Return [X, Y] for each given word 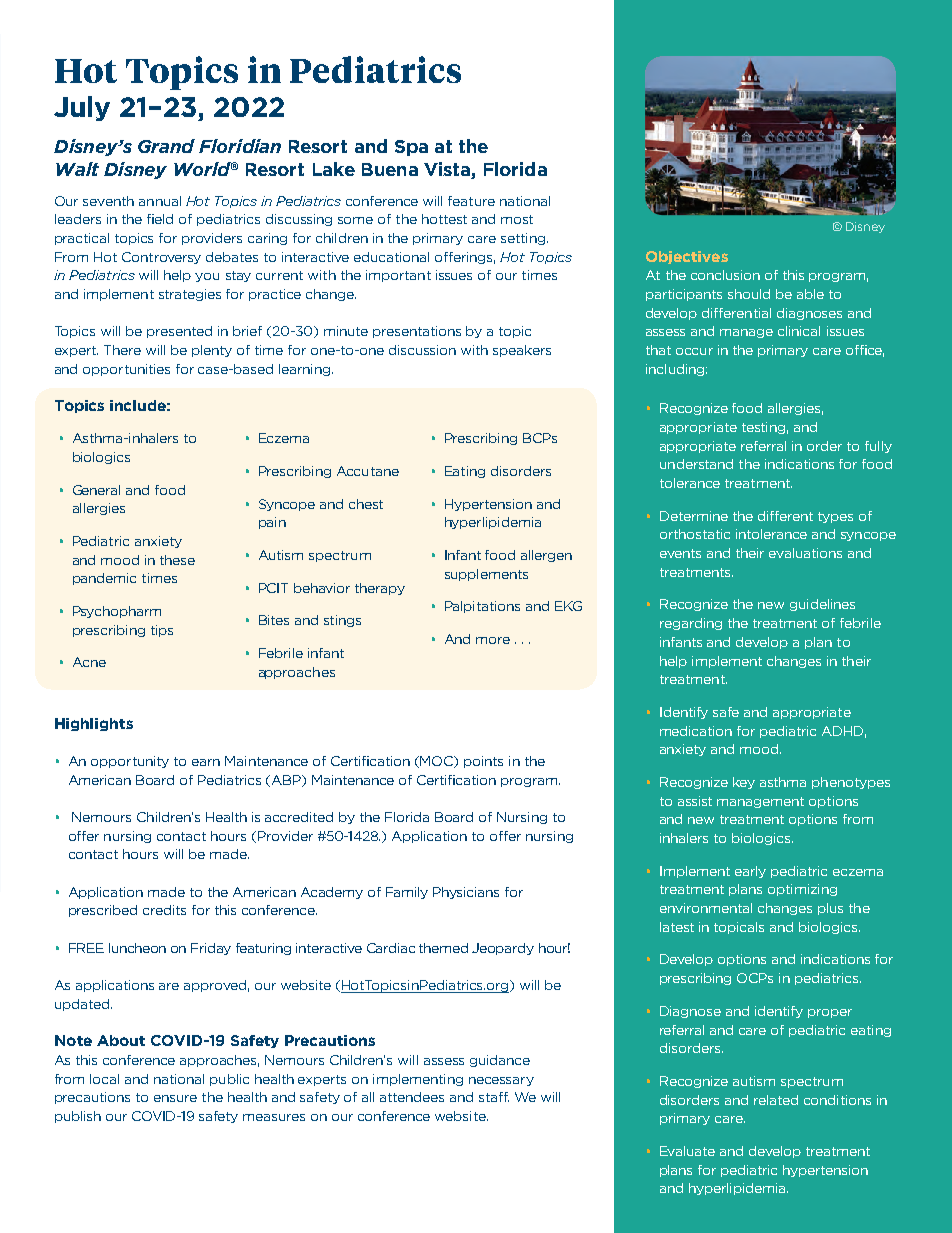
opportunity [130, 762]
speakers [522, 351]
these [177, 560]
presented [179, 332]
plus [830, 909]
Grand [166, 146]
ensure [175, 1098]
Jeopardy [503, 949]
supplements [486, 575]
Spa [411, 148]
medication [696, 731]
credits [164, 910]
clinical [799, 331]
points [483, 762]
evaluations [805, 553]
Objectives [687, 257]
